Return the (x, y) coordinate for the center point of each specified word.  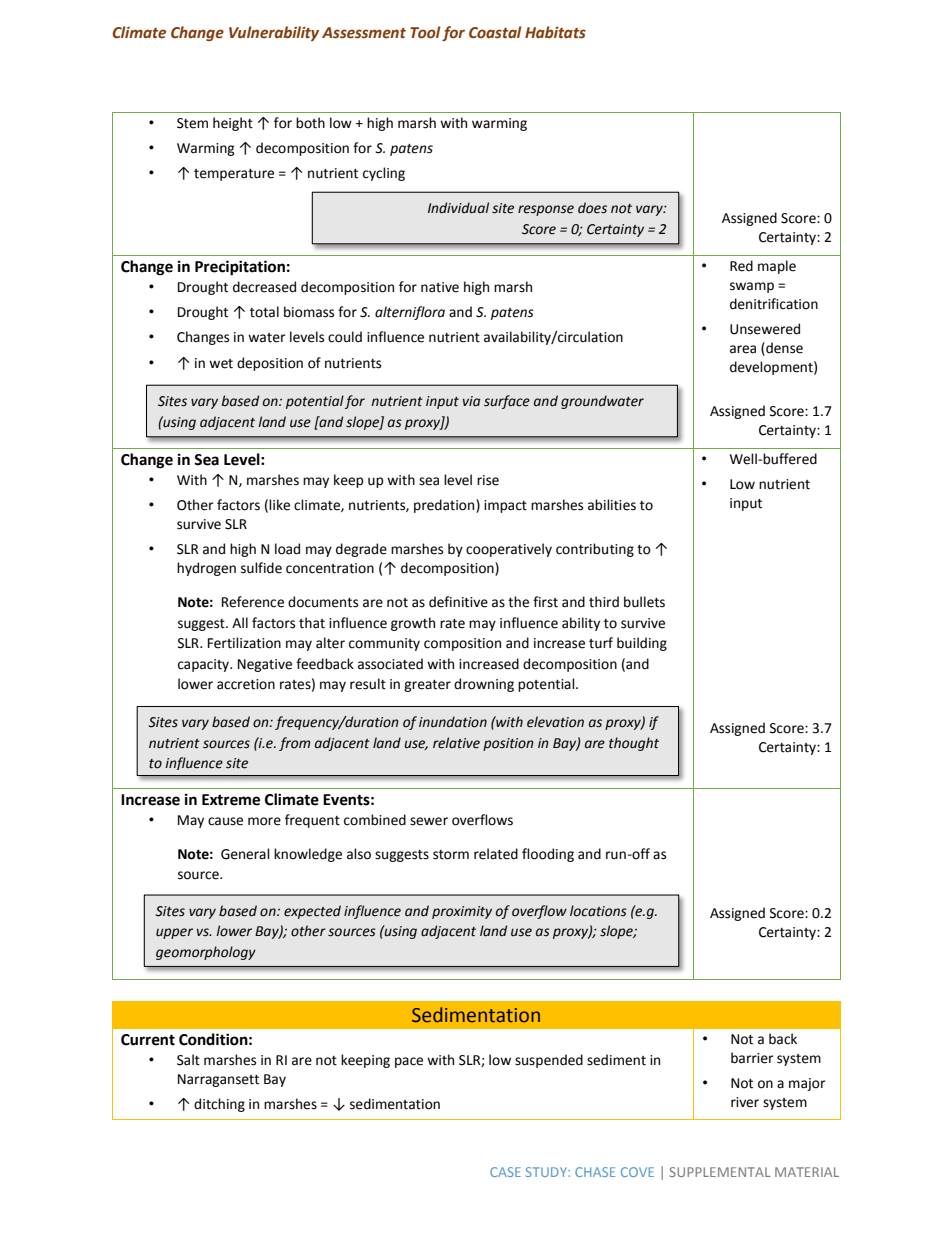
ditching (219, 1105)
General (245, 854)
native (440, 287)
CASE (505, 1172)
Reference (253, 602)
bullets (644, 602)
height (233, 124)
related (496, 854)
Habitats (555, 32)
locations (598, 911)
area (743, 349)
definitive (458, 602)
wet (221, 364)
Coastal (495, 32)
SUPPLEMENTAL (720, 1172)
